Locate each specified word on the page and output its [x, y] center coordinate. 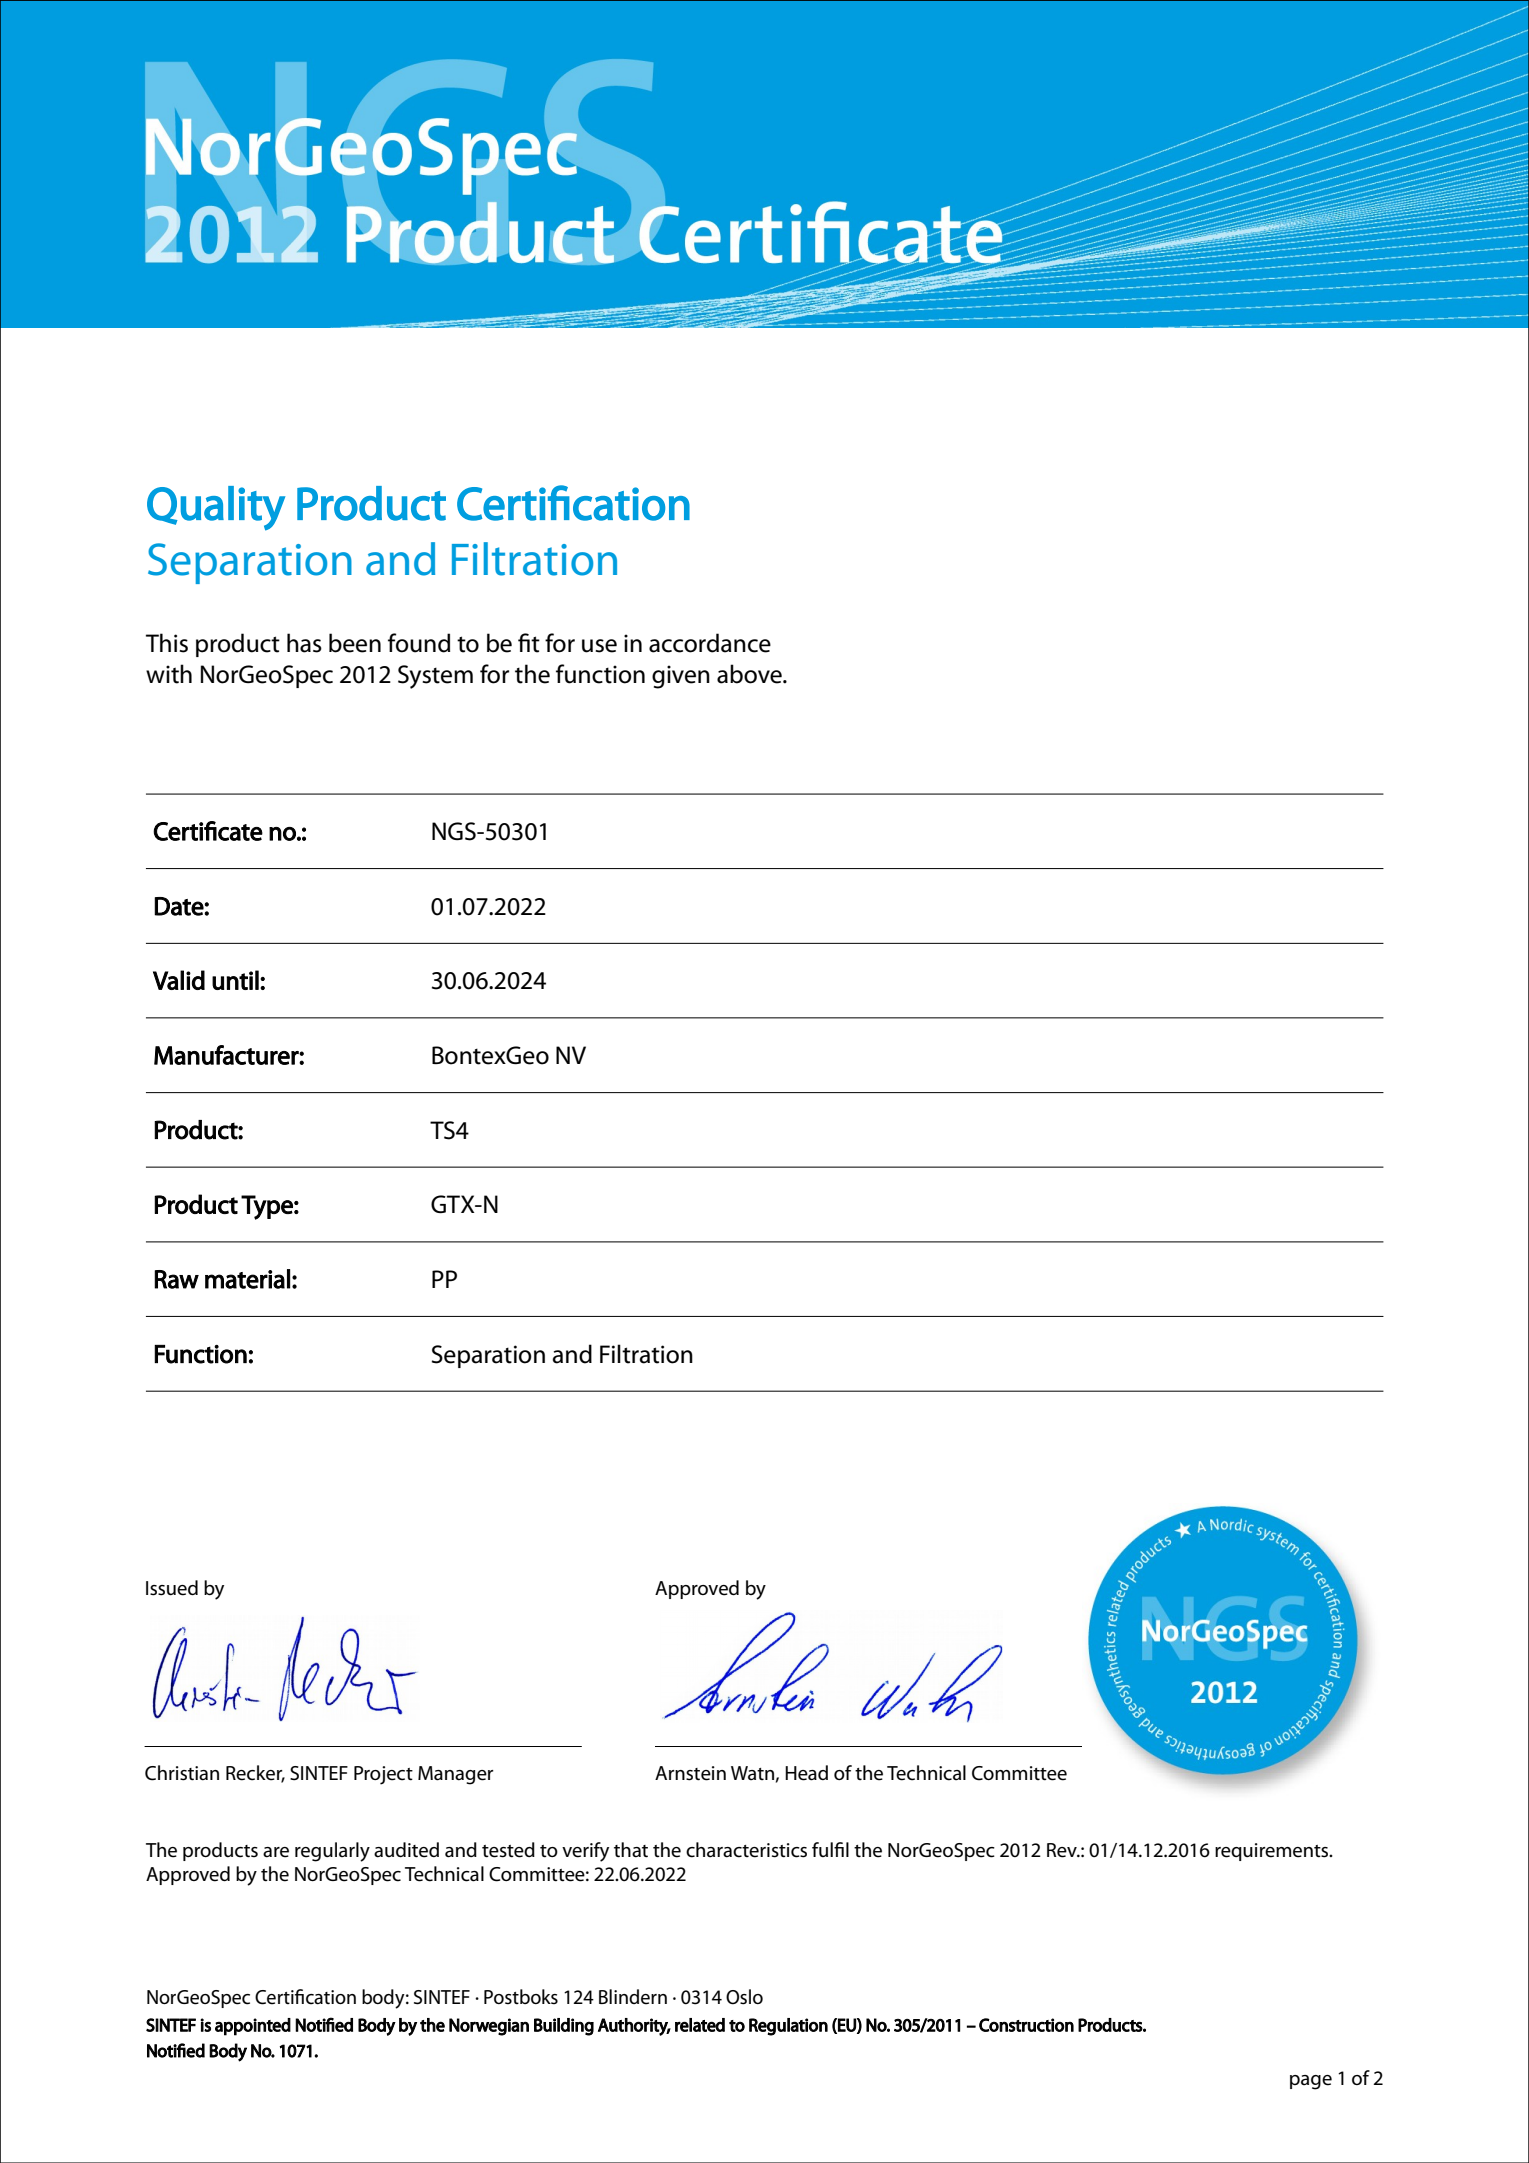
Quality [216, 508]
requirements [1273, 1852]
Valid [179, 980]
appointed [253, 2027]
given [681, 677]
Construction [1026, 2025]
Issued [172, 1588]
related [700, 2025]
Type [268, 1207]
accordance [710, 643]
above [750, 674]
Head [806, 1773]
